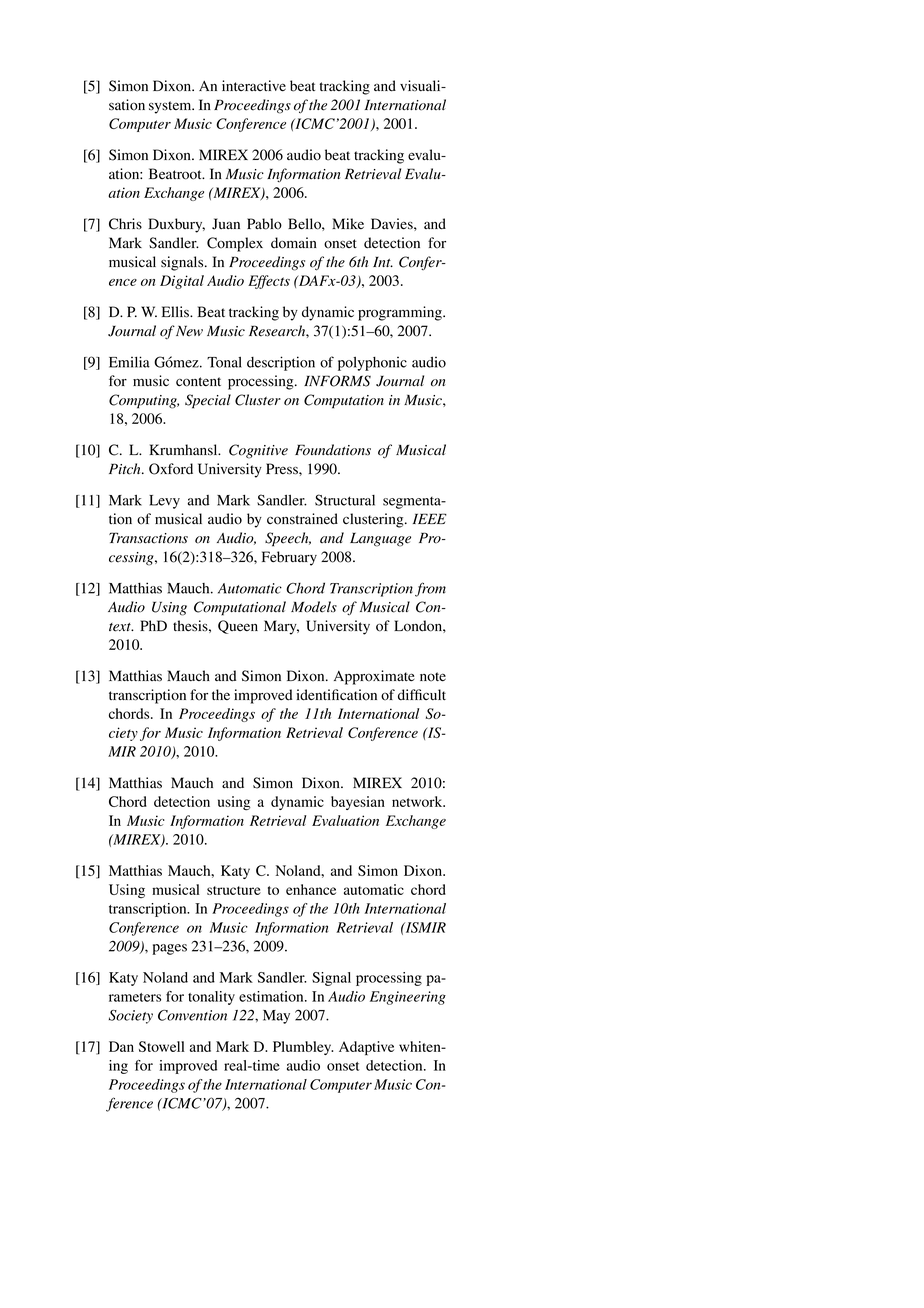 The height and width of the screenshot is (1308, 924). What do you see at coordinates (348, 223) in the screenshot?
I see `Mike` at bounding box center [348, 223].
